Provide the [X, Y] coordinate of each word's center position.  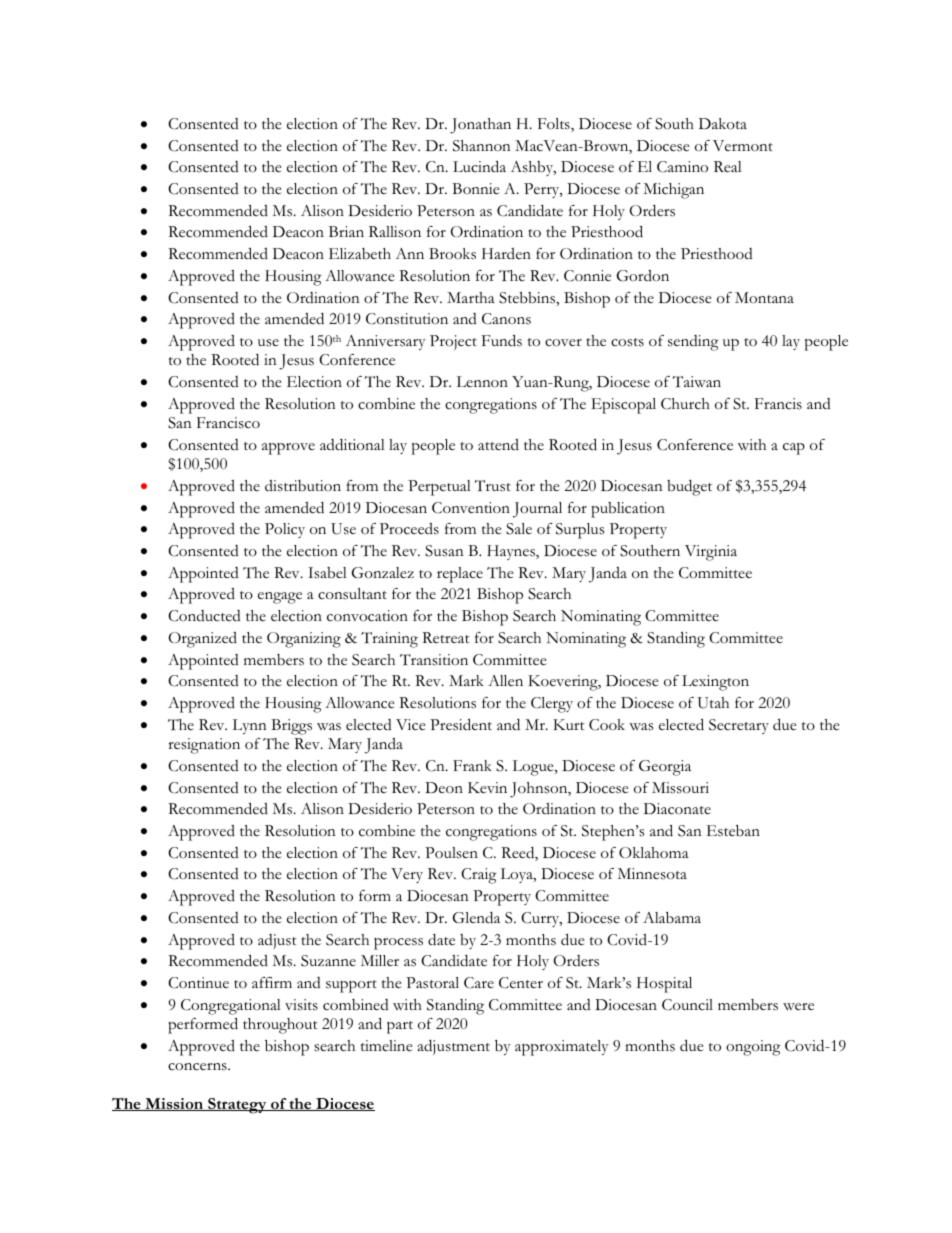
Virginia [711, 553]
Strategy [237, 1106]
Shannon [482, 146]
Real [728, 167]
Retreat [446, 638]
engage [280, 598]
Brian [346, 231]
